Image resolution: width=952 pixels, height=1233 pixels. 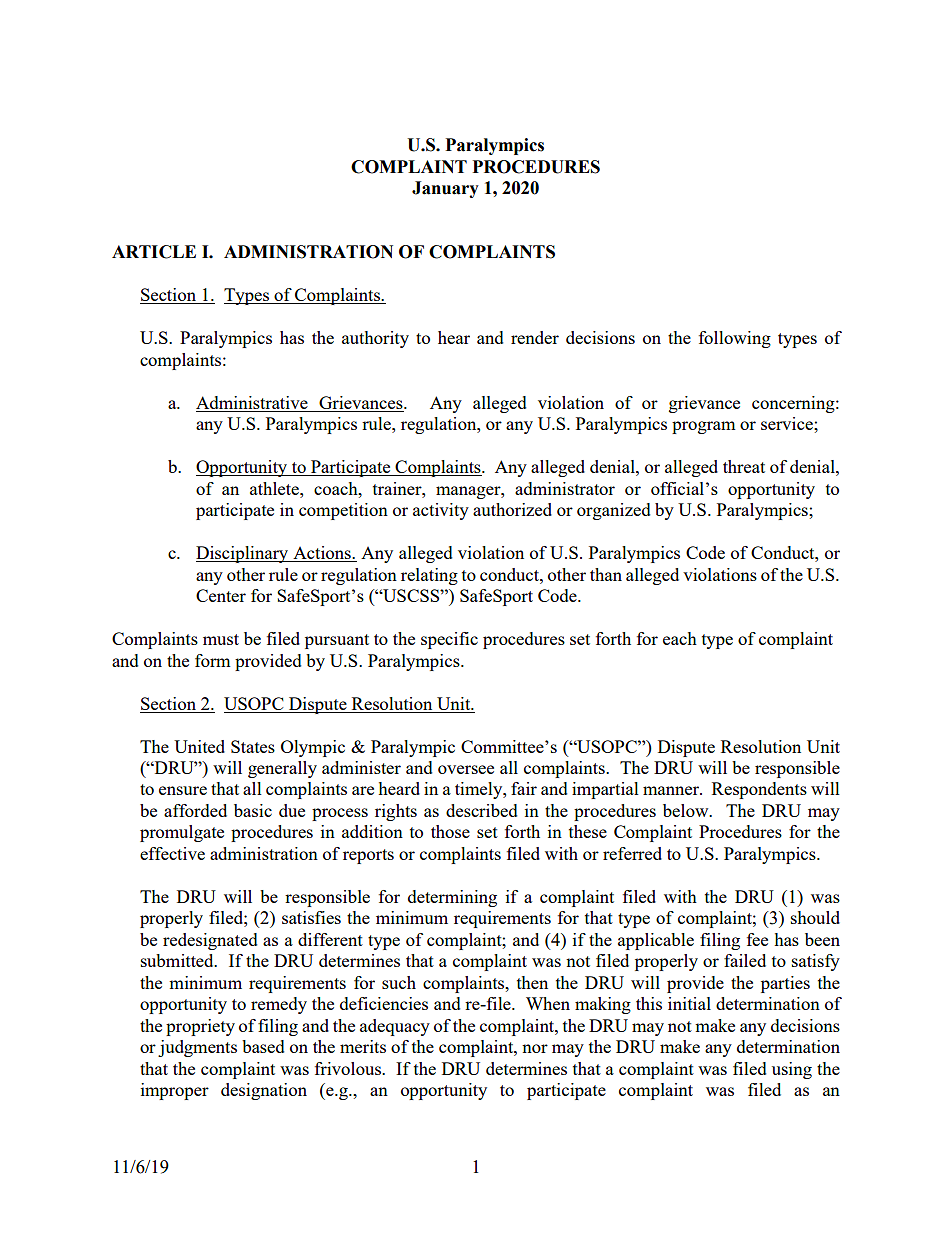 What do you see at coordinates (735, 339) in the screenshot?
I see `following` at bounding box center [735, 339].
